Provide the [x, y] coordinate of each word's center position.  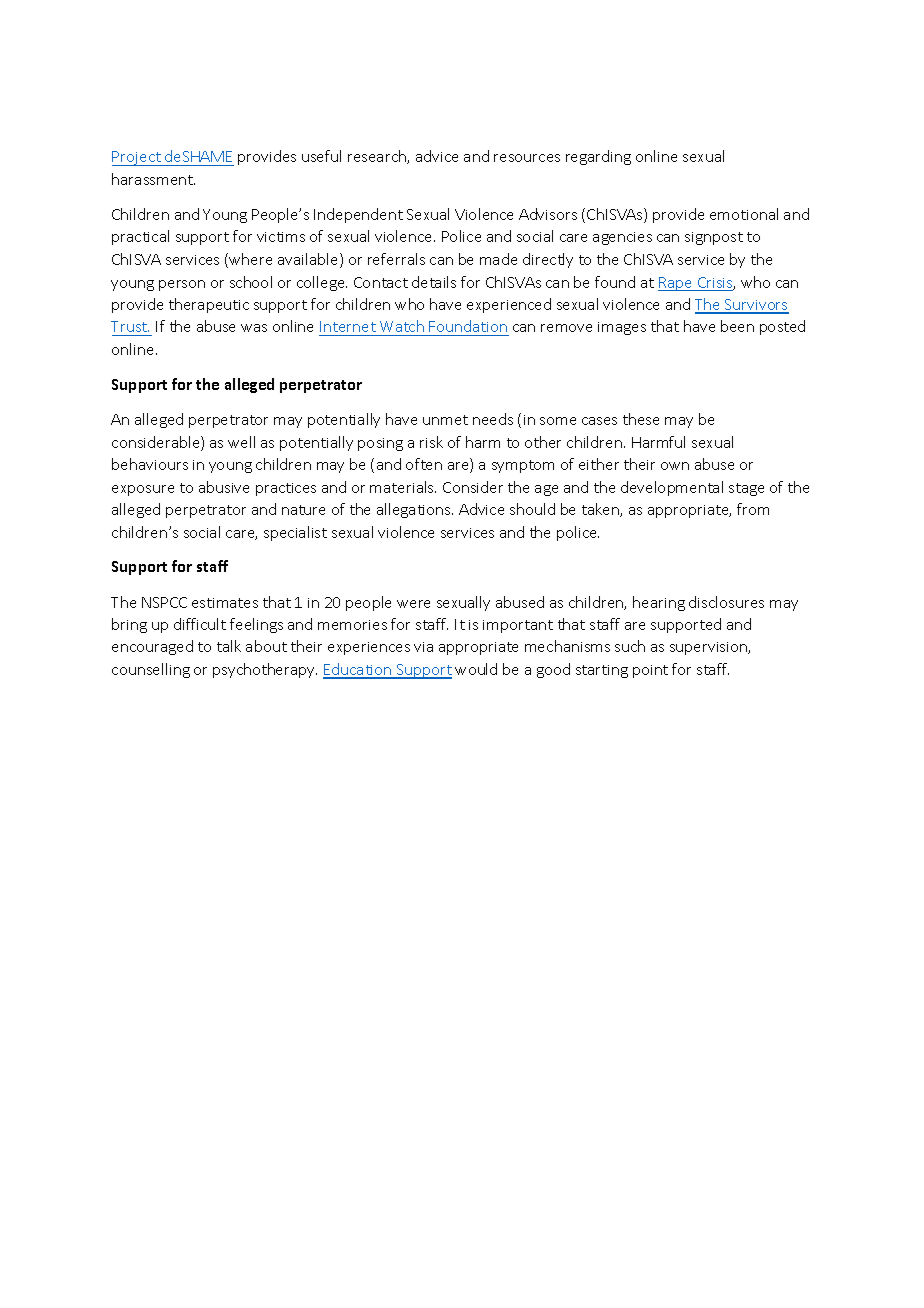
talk [229, 646]
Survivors [756, 306]
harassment [153, 179]
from [753, 509]
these [641, 419]
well [241, 442]
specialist [295, 533]
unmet [445, 420]
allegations [415, 510]
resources [527, 158]
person [182, 285]
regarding [598, 157]
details [434, 282]
